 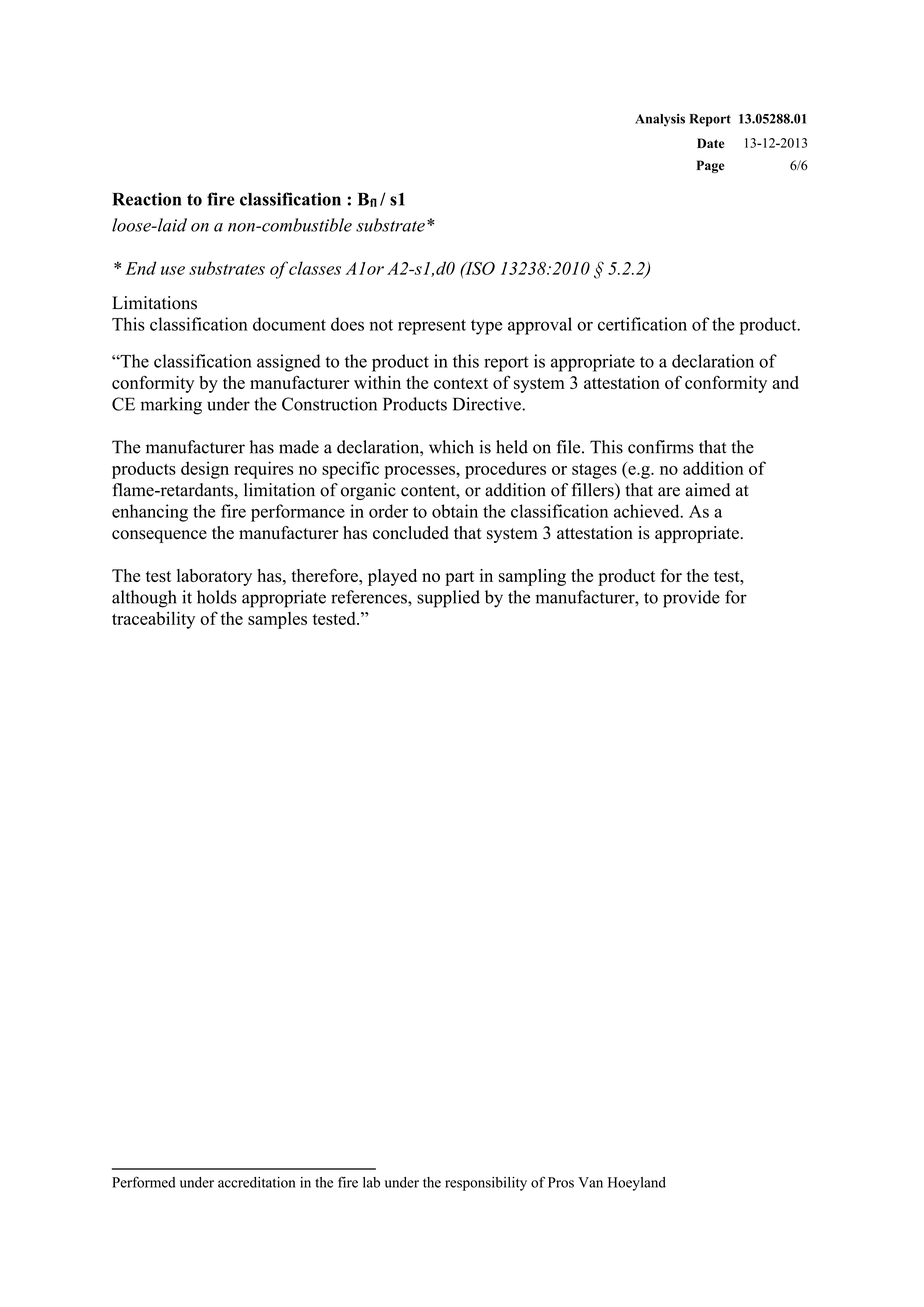 I want to click on are, so click(x=669, y=492).
